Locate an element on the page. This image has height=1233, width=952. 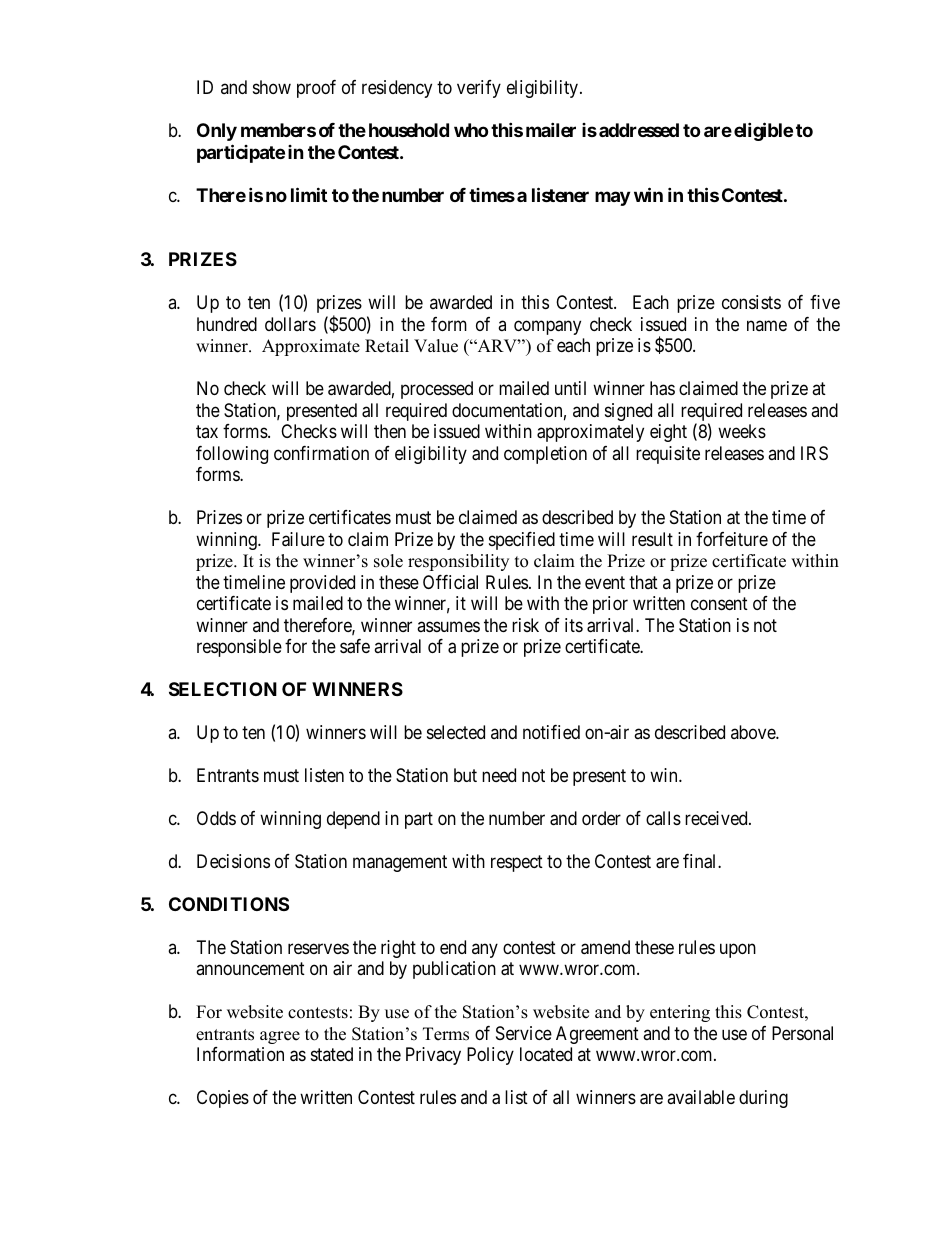
above is located at coordinates (754, 732).
